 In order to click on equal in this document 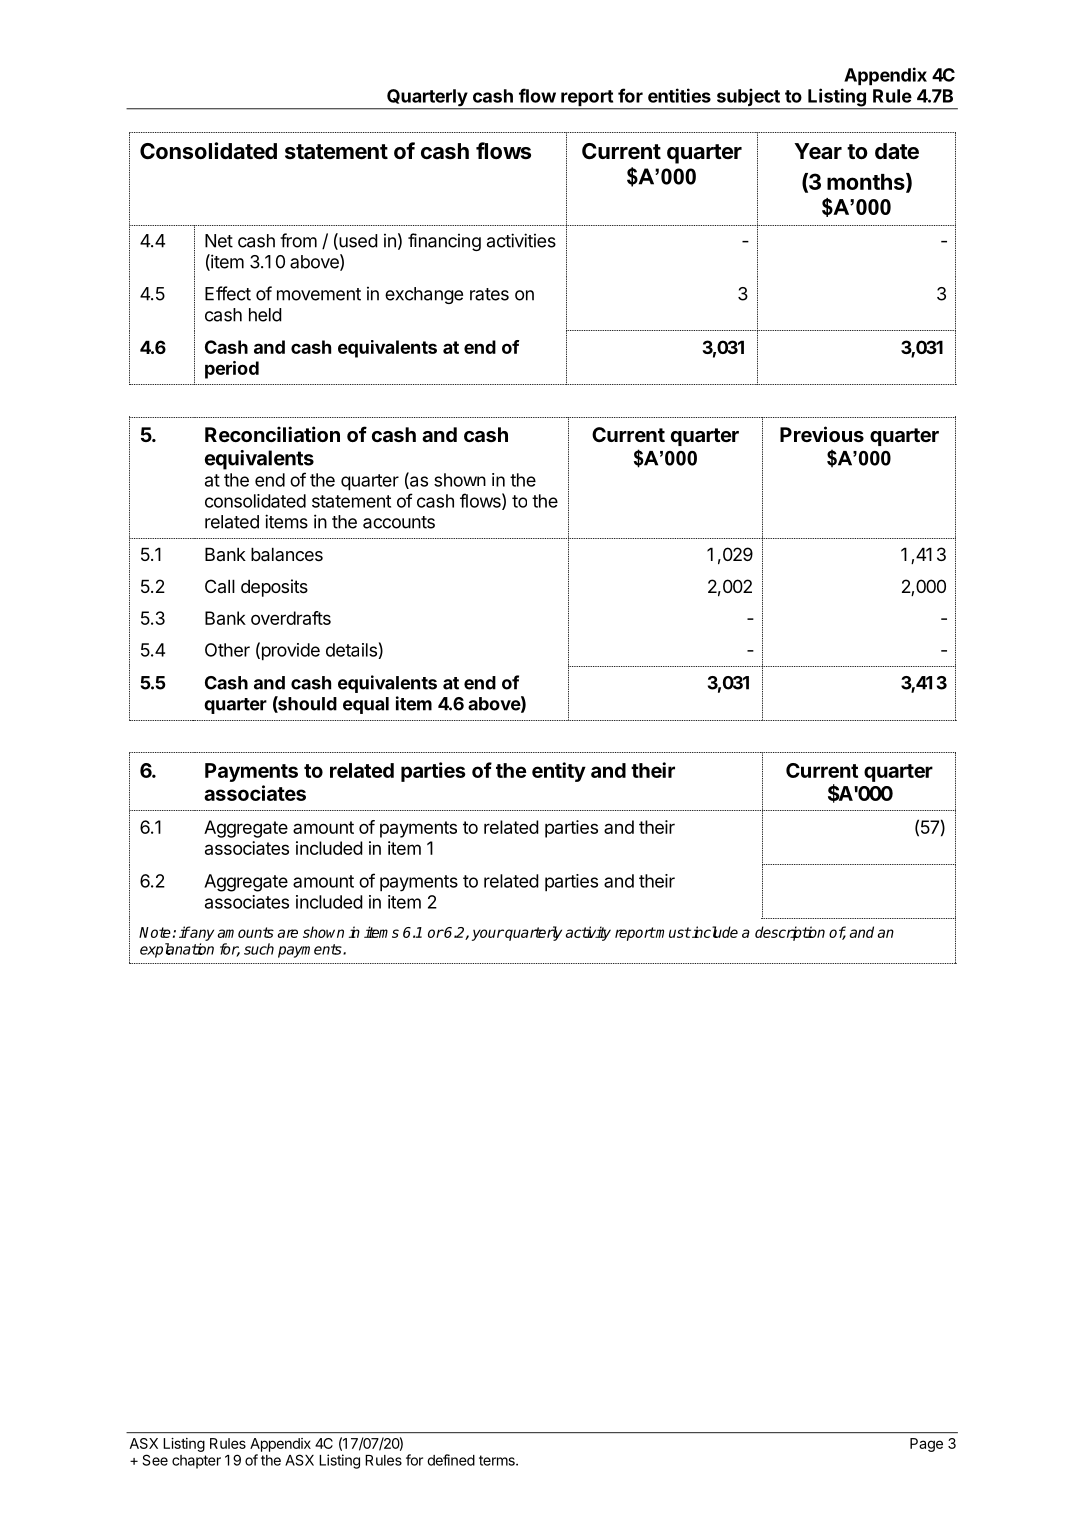, I will do `click(366, 705)`.
